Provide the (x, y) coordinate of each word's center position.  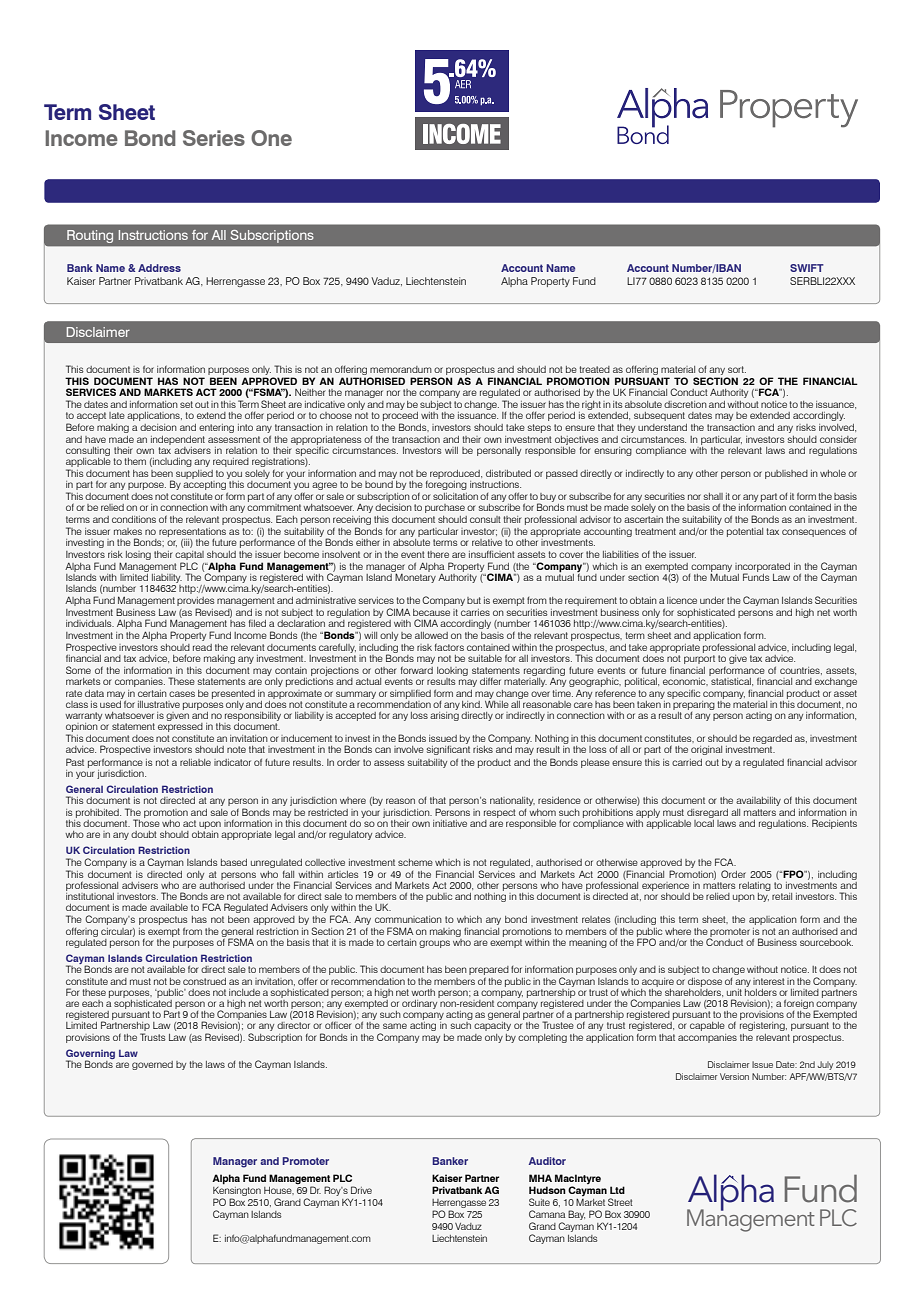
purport (699, 659)
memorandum (401, 369)
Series (214, 138)
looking (452, 673)
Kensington (237, 1190)
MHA (540, 1178)
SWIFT (807, 268)
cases (182, 694)
